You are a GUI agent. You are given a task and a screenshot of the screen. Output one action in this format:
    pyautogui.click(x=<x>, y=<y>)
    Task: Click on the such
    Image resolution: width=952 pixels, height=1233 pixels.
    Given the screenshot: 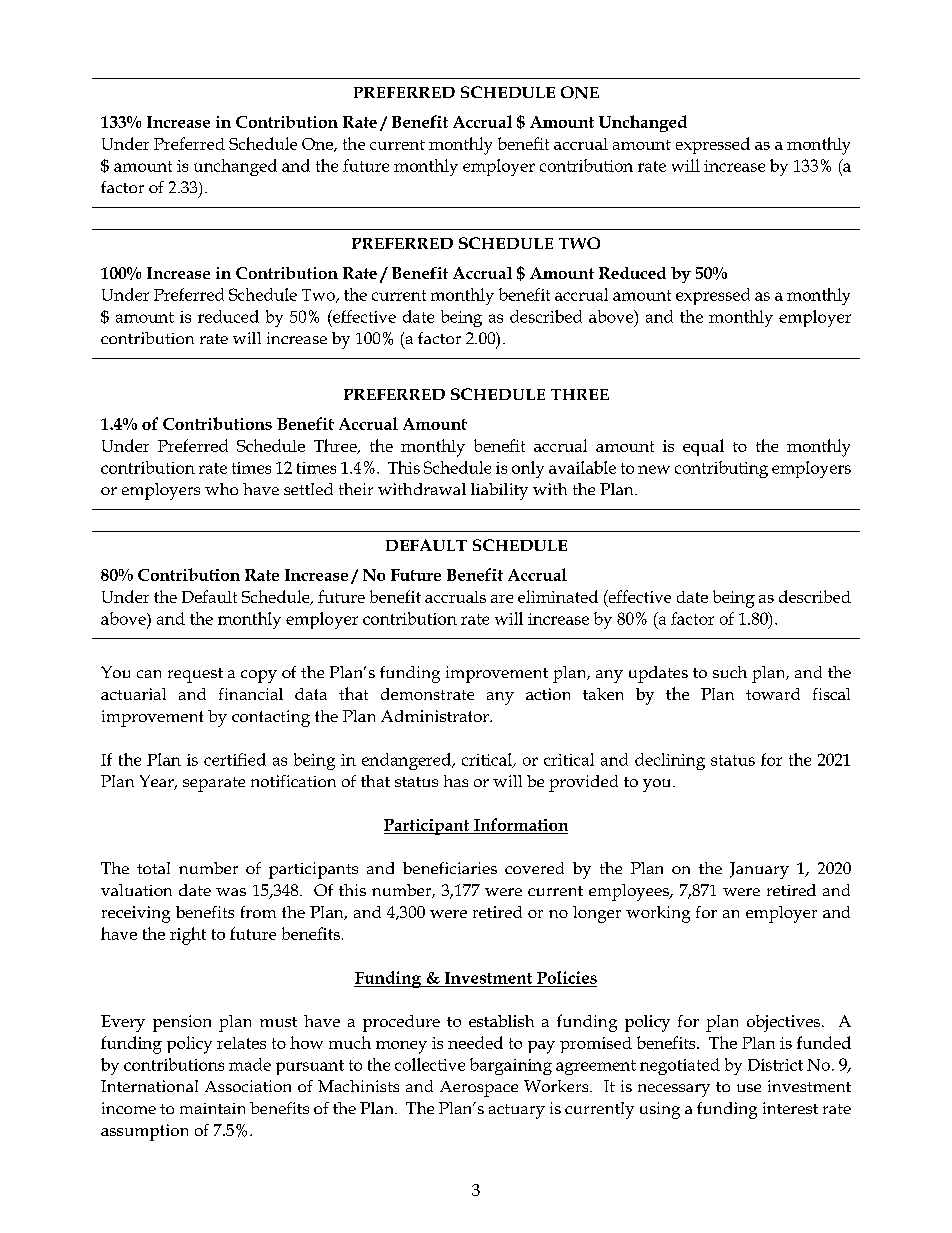 What is the action you would take?
    pyautogui.click(x=730, y=672)
